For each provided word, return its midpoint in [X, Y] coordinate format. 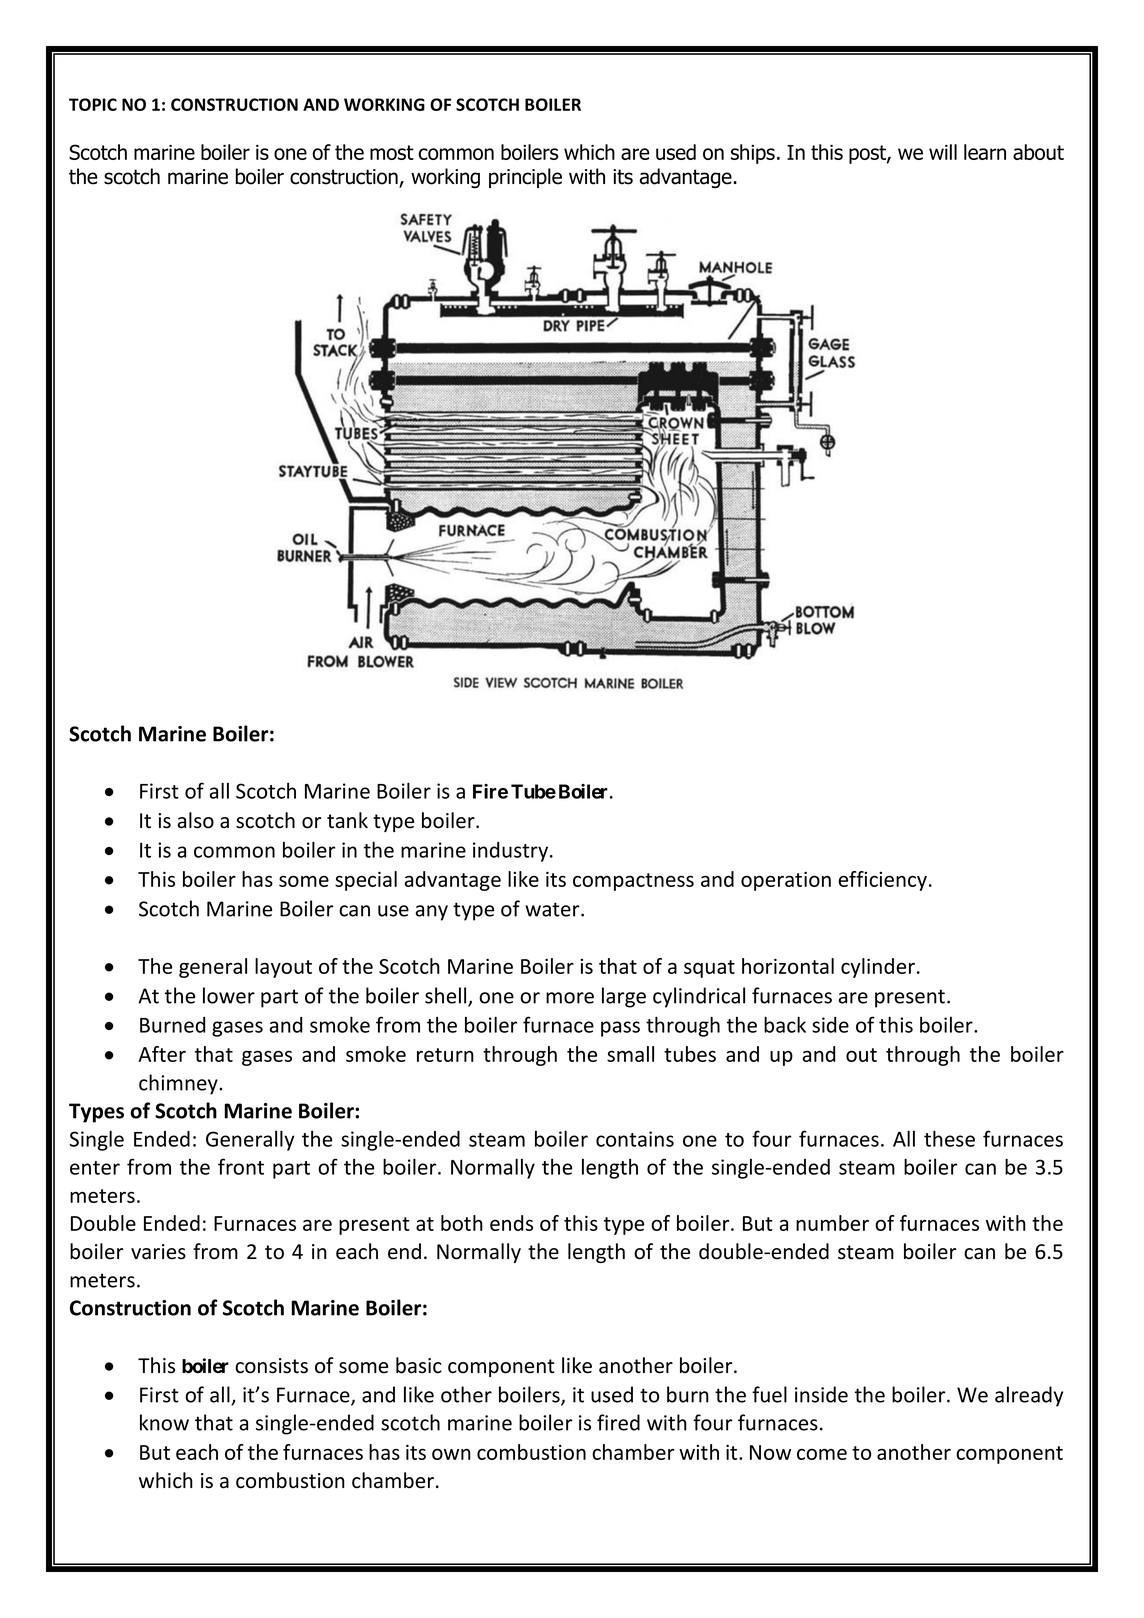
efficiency [882, 881]
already [1029, 1396]
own [451, 1454]
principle [525, 178]
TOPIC [93, 104]
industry [512, 852]
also [195, 820]
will [943, 152]
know [164, 1422]
